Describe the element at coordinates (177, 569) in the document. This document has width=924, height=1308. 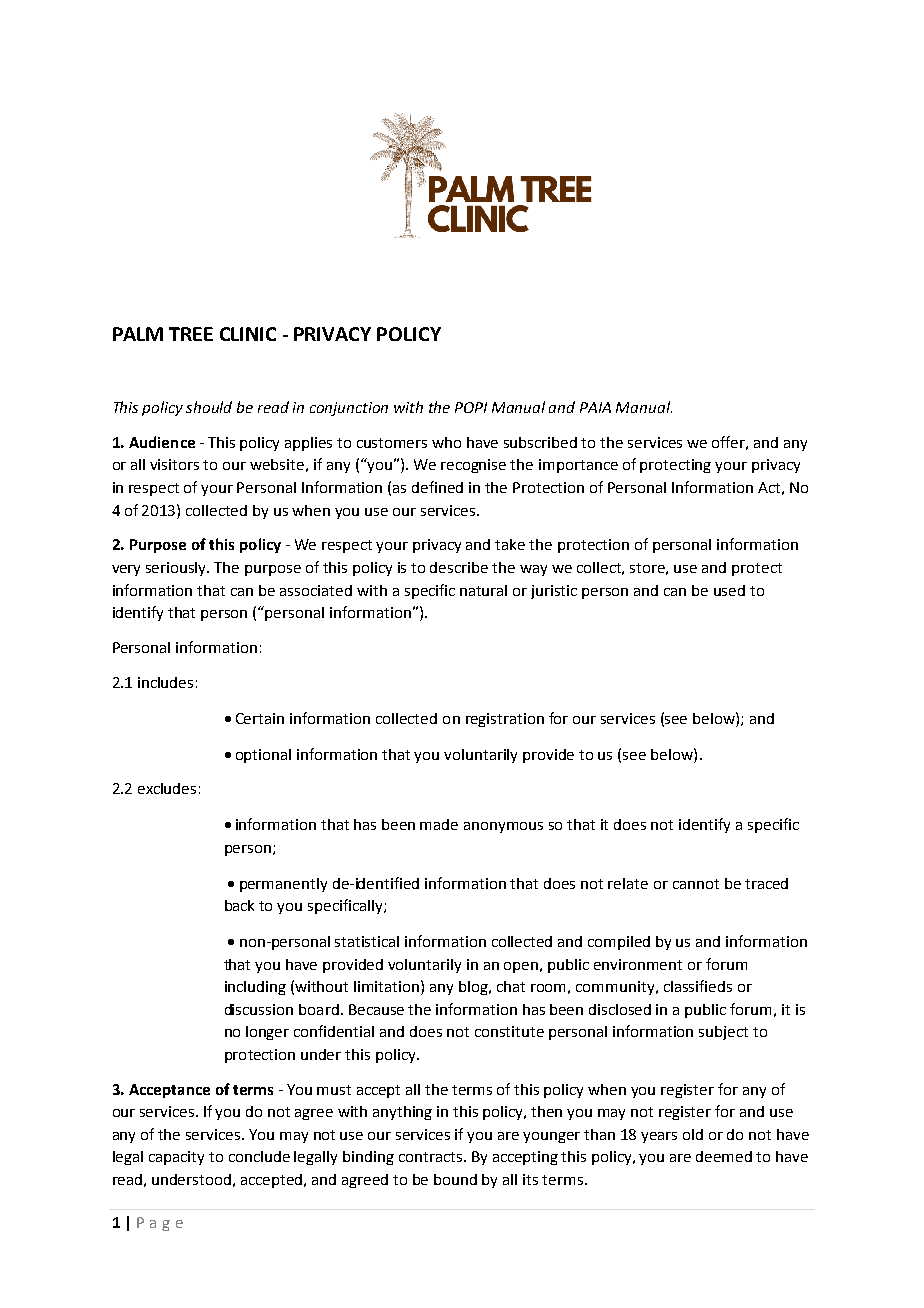
I see `seriously` at that location.
